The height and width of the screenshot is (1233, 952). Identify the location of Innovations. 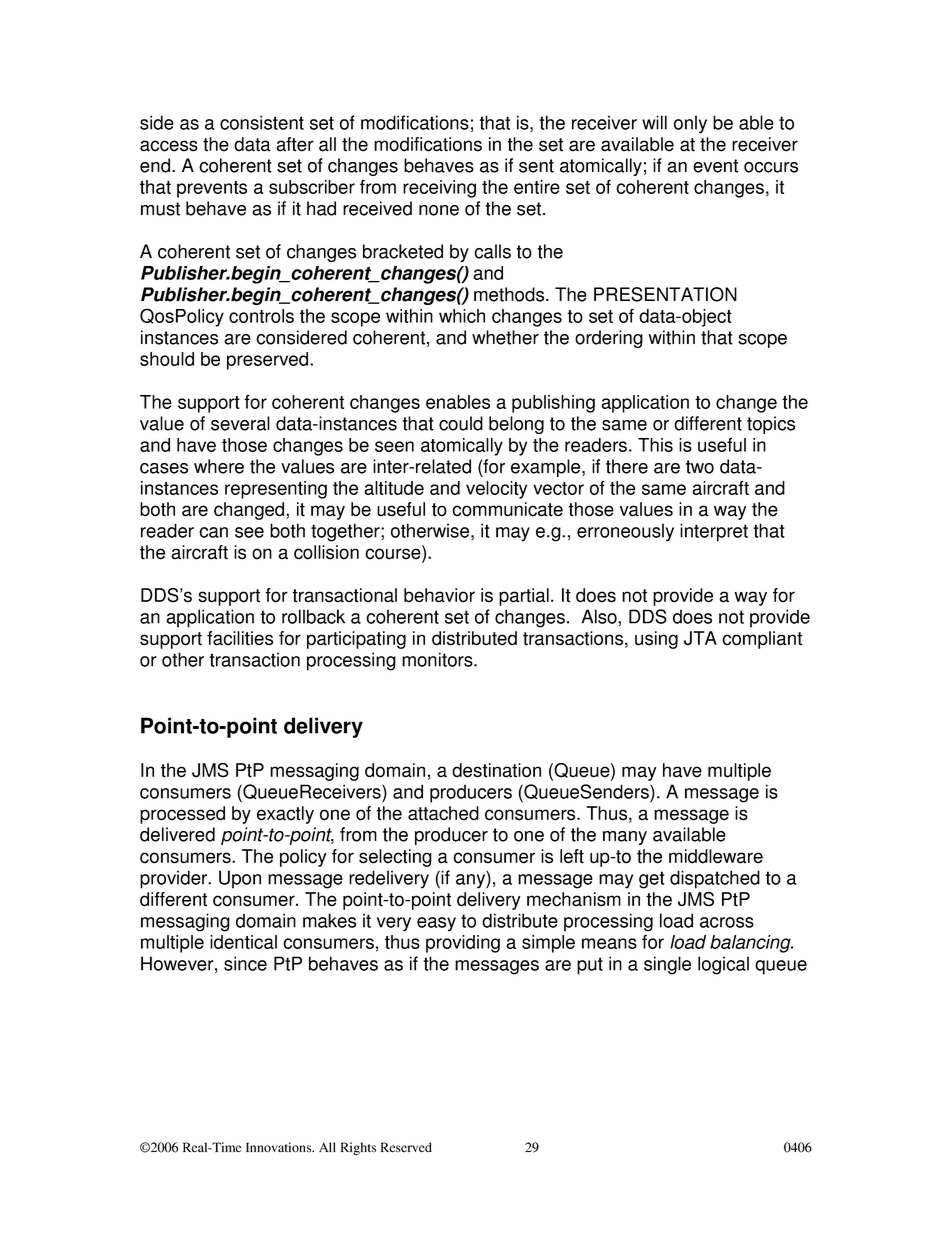
(280, 1147).
